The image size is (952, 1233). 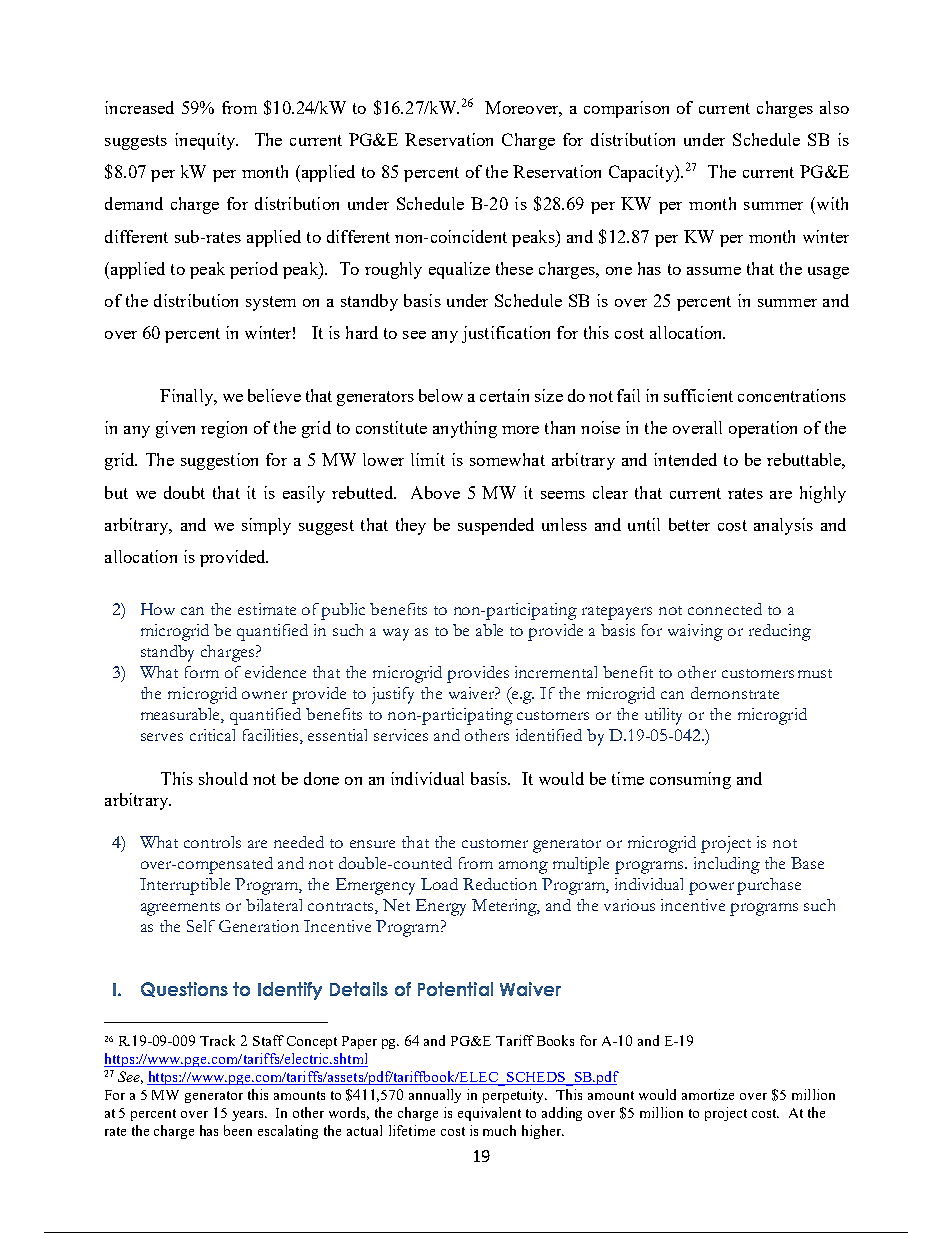 I want to click on years, so click(x=249, y=1116).
